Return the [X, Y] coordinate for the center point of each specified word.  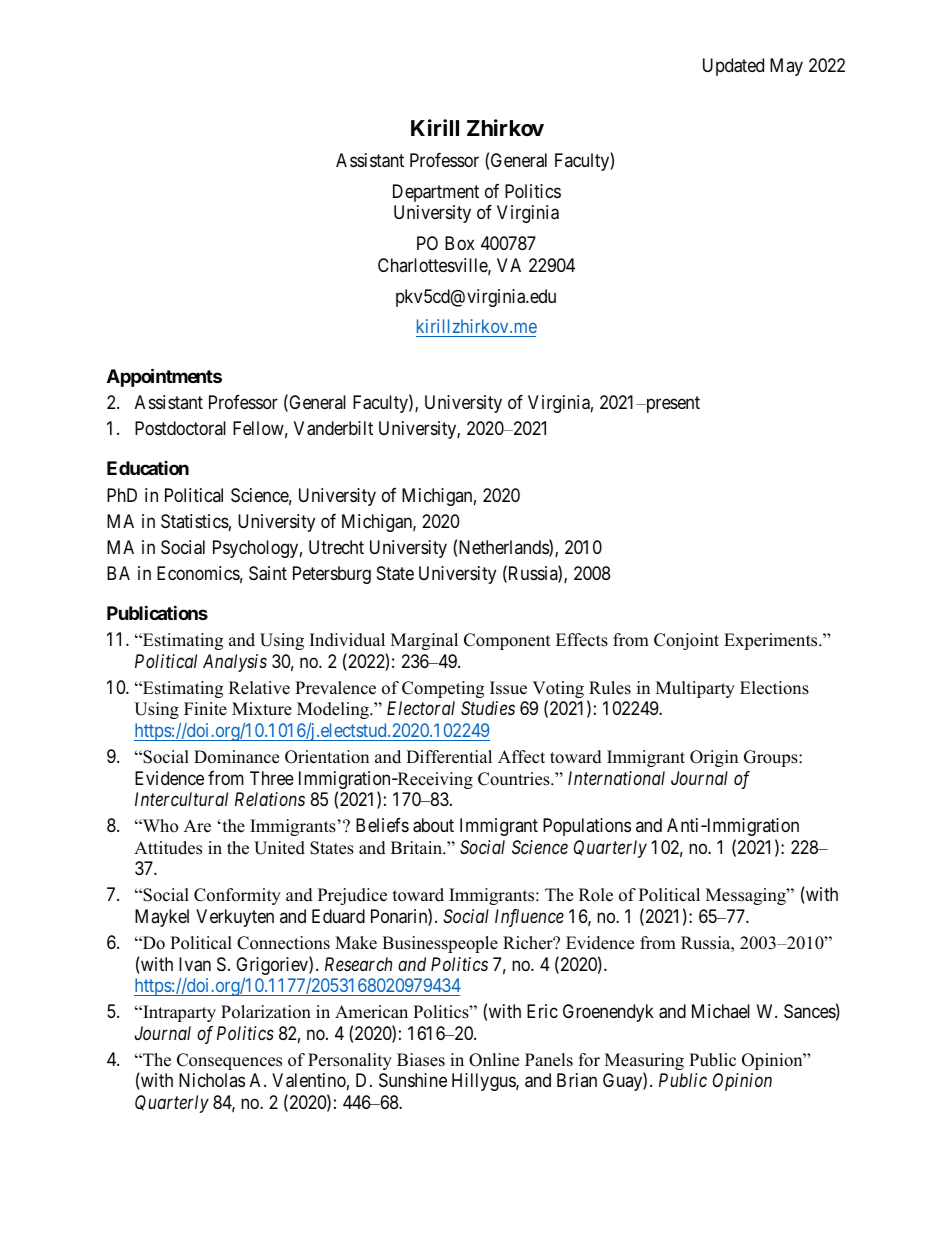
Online [494, 1060]
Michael [721, 1011]
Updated [733, 67]
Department [436, 193]
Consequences [229, 1061]
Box [460, 243]
